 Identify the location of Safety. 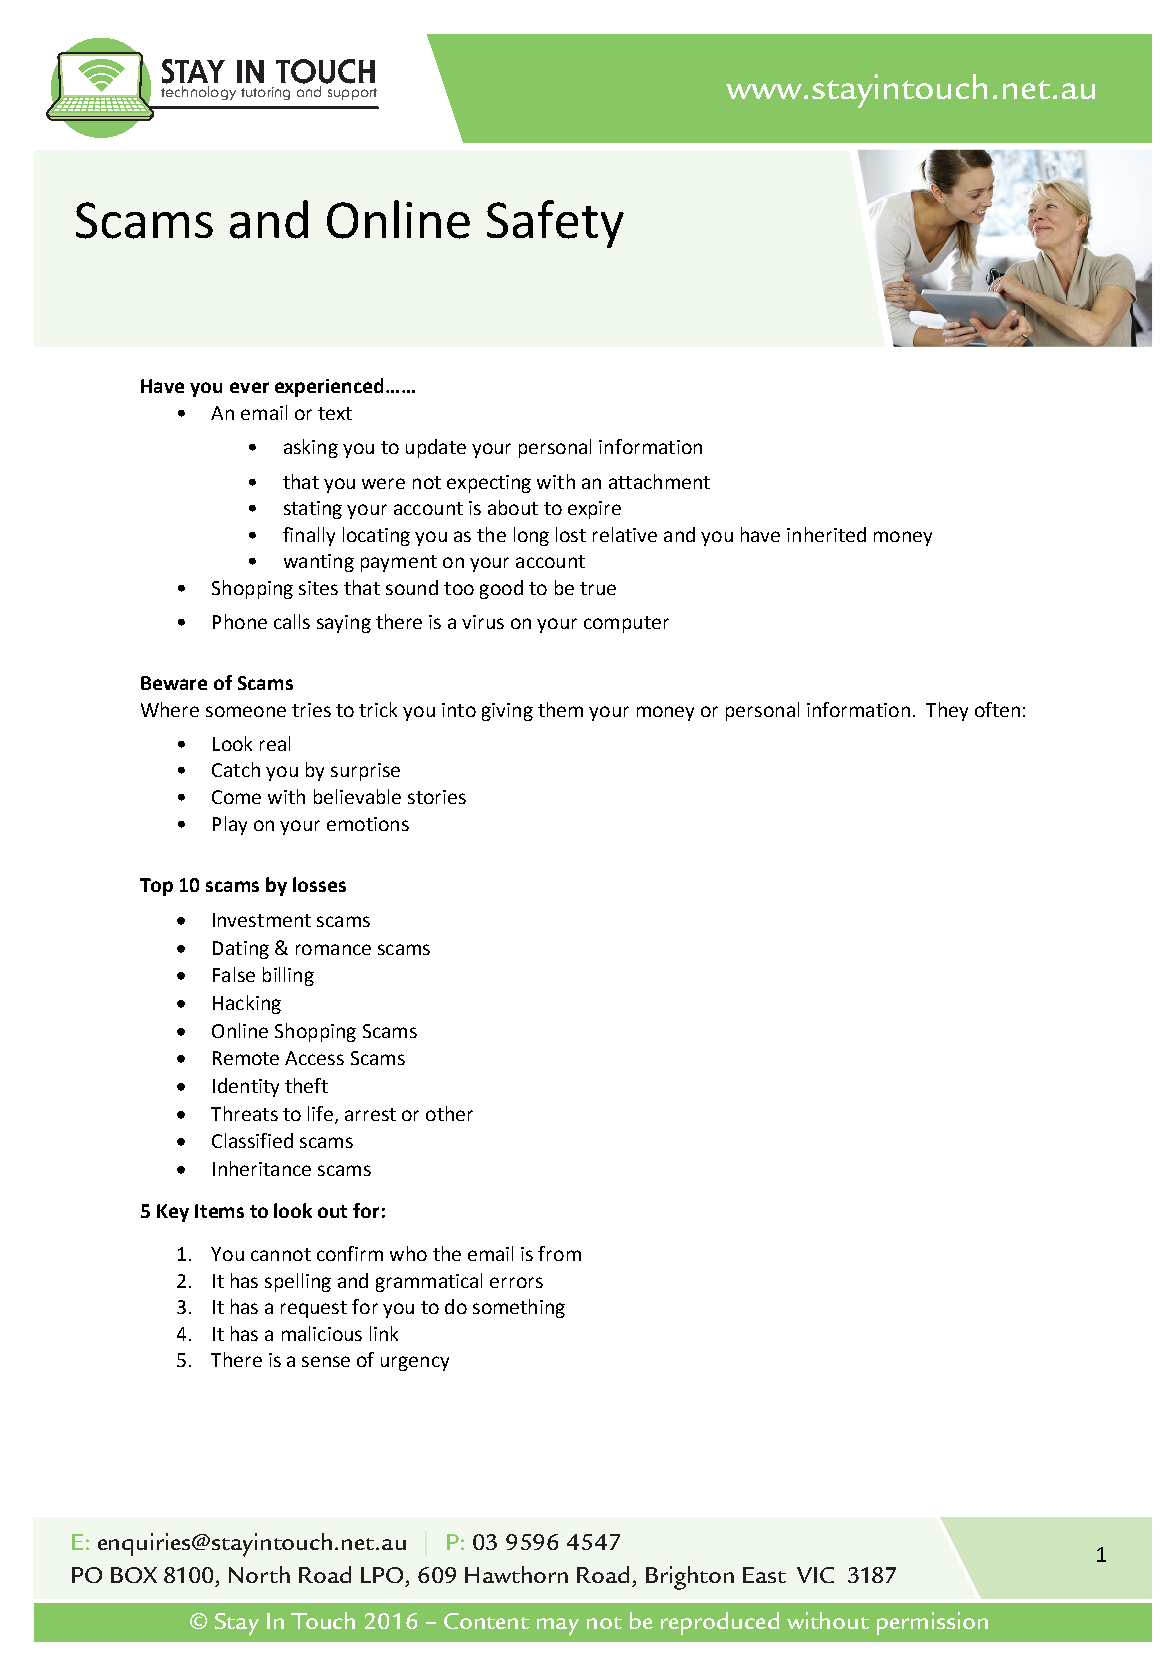
(555, 224).
